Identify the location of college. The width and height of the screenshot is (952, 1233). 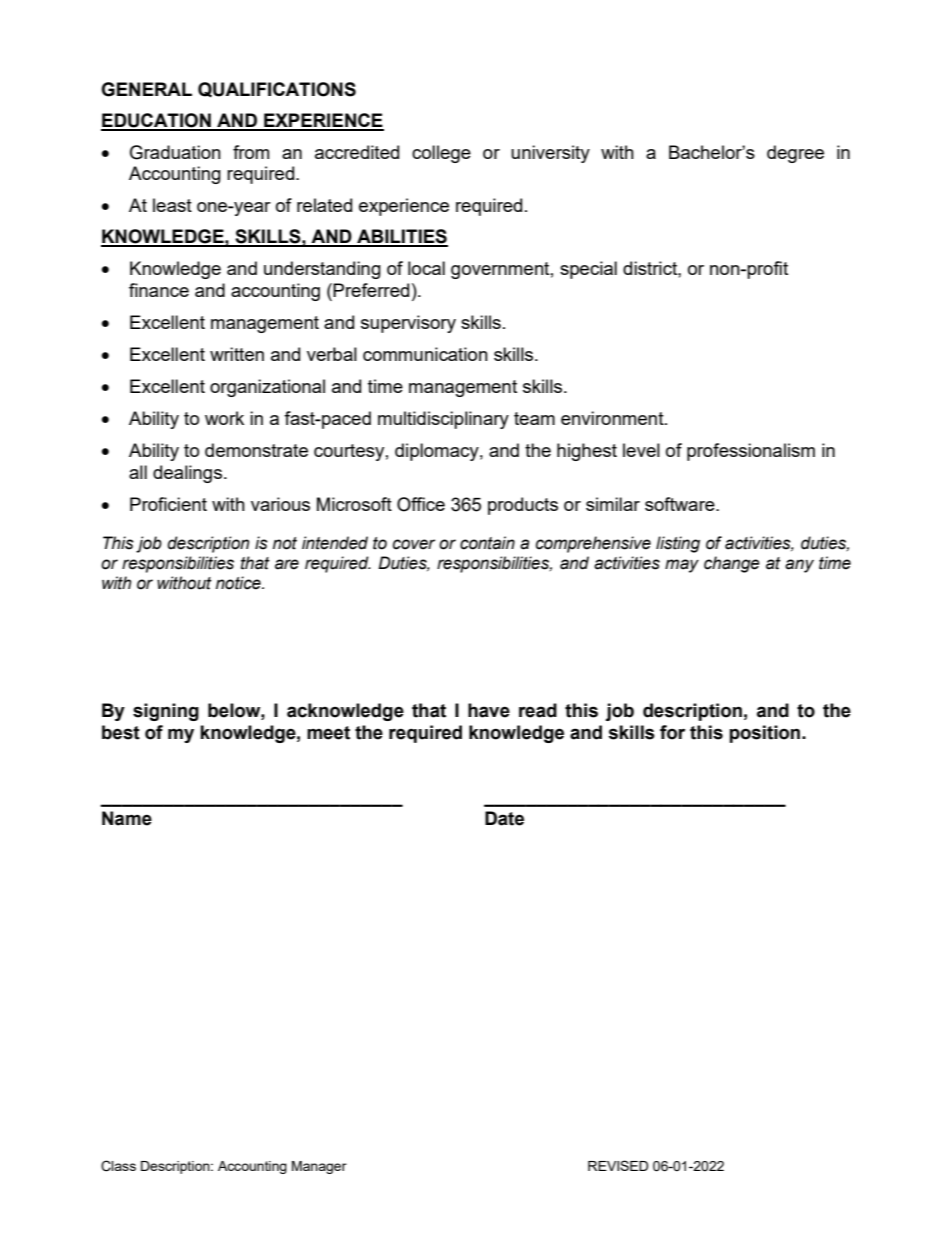
(441, 154).
